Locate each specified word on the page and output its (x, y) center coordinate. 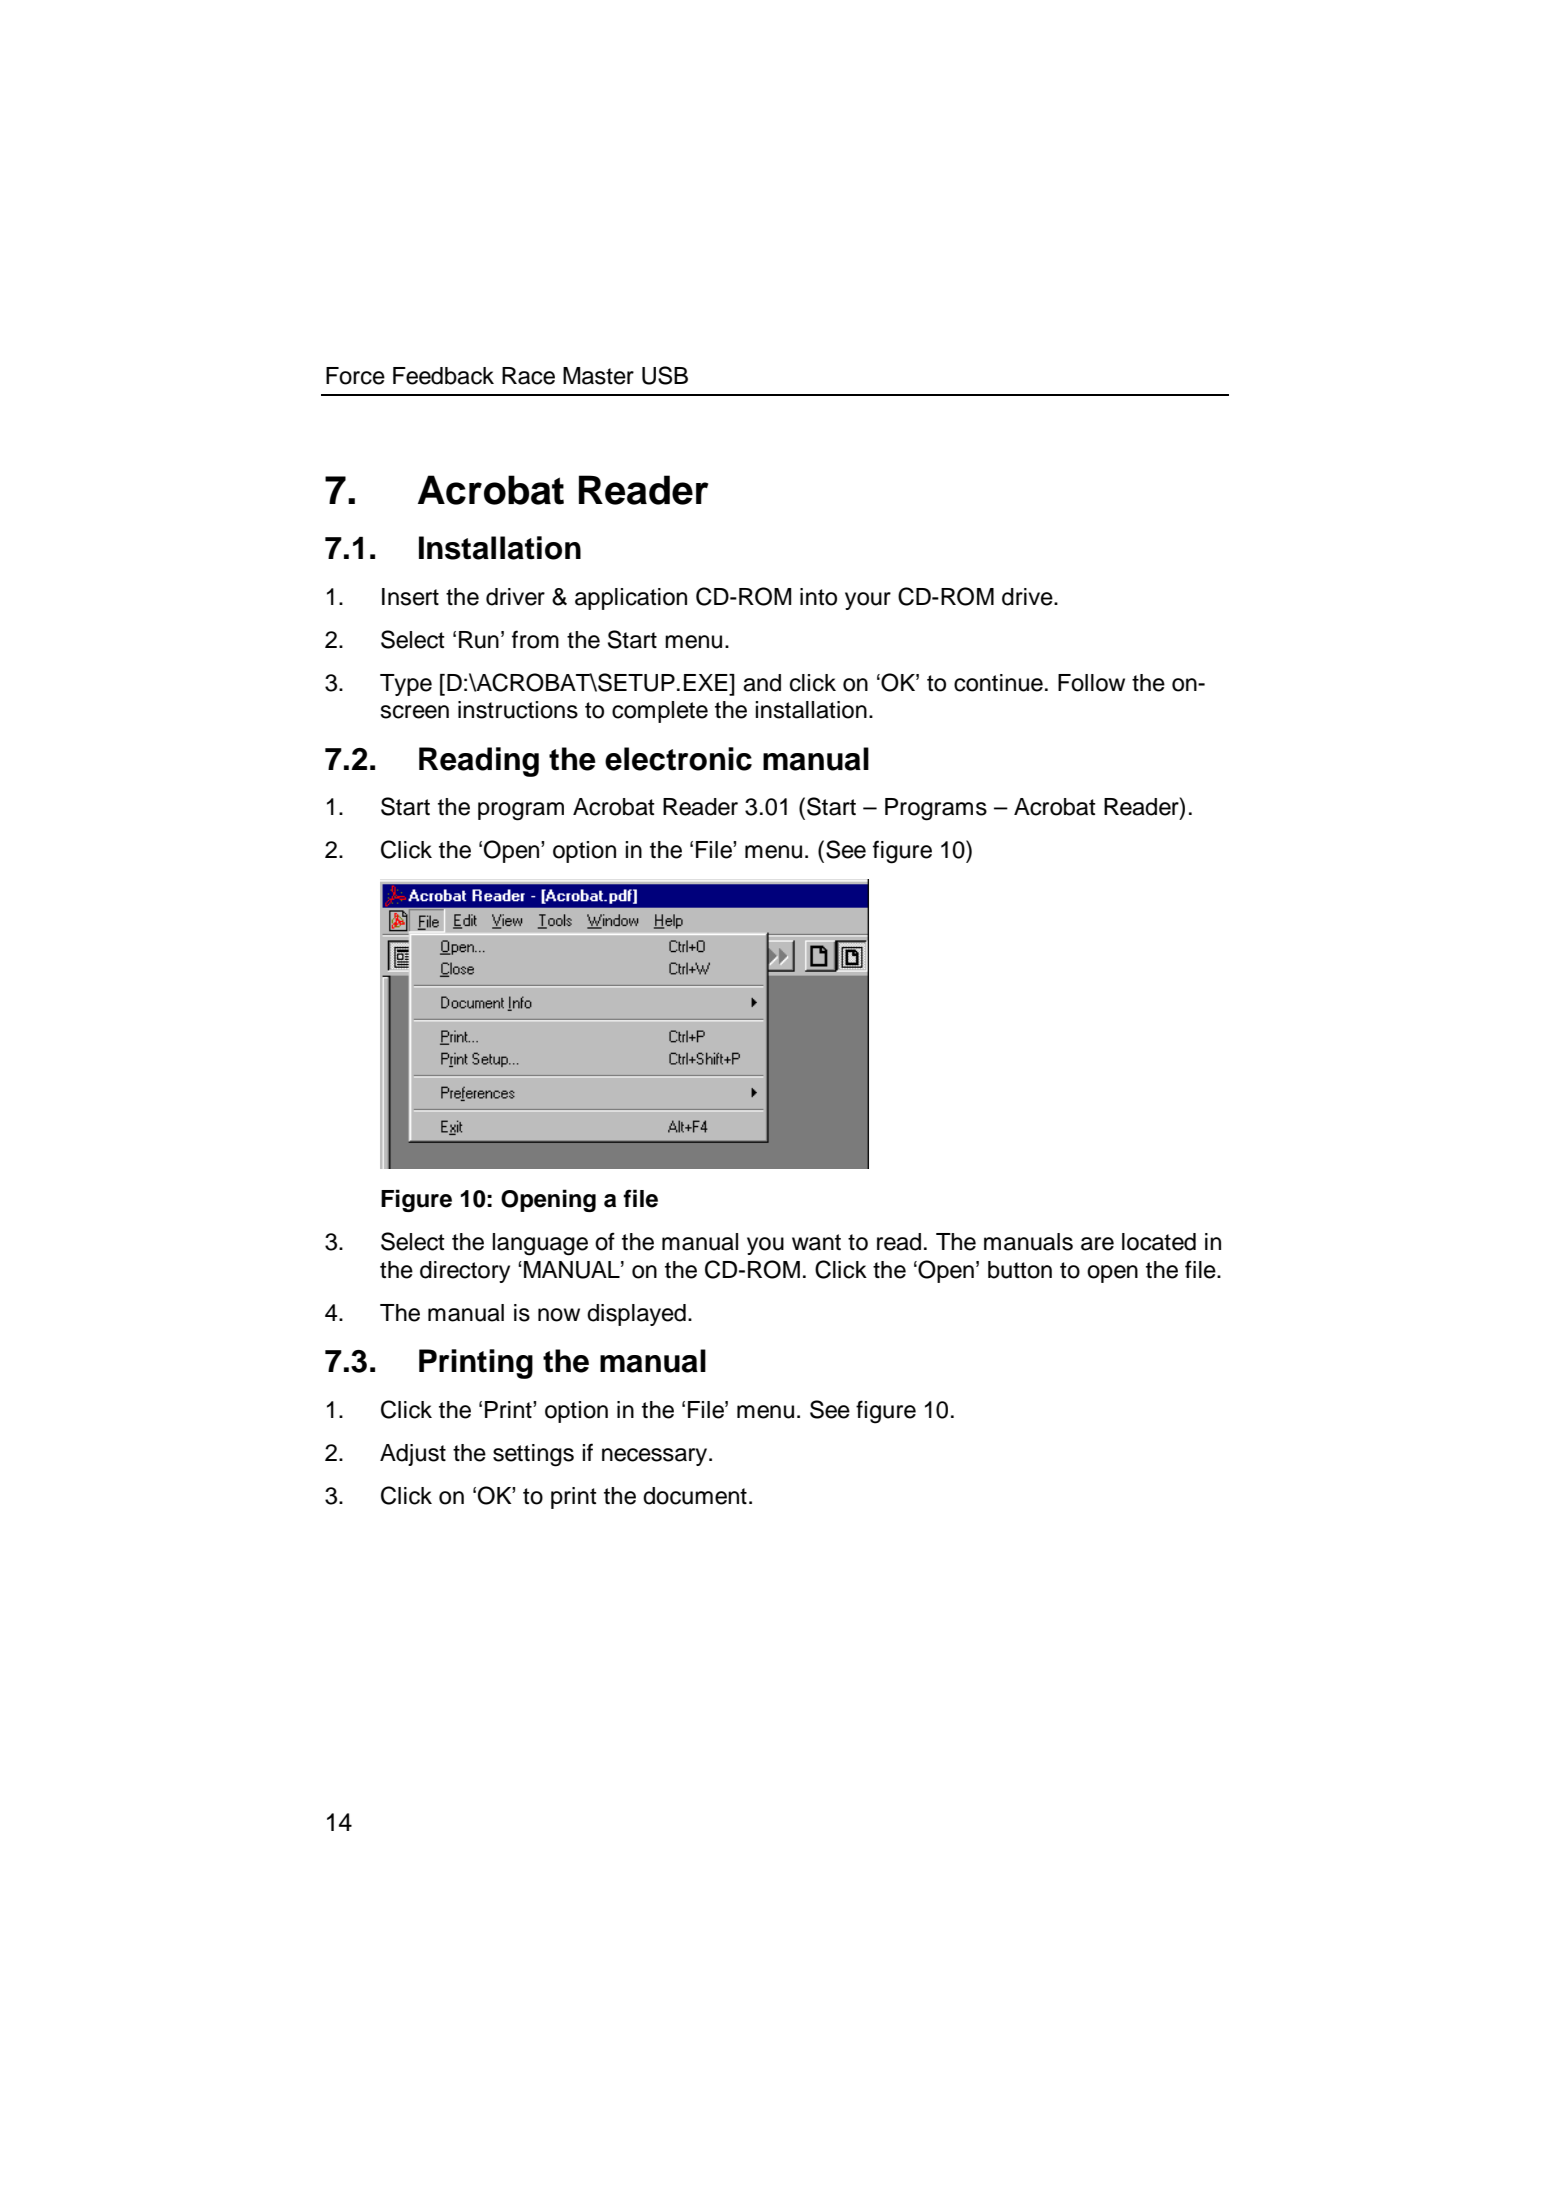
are (1097, 1244)
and (762, 683)
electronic (678, 759)
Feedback (443, 376)
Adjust (413, 1455)
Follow (1091, 683)
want (816, 1242)
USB (665, 375)
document (695, 1496)
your (868, 601)
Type (406, 685)
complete (660, 712)
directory (465, 1272)
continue (998, 683)
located (1159, 1242)
